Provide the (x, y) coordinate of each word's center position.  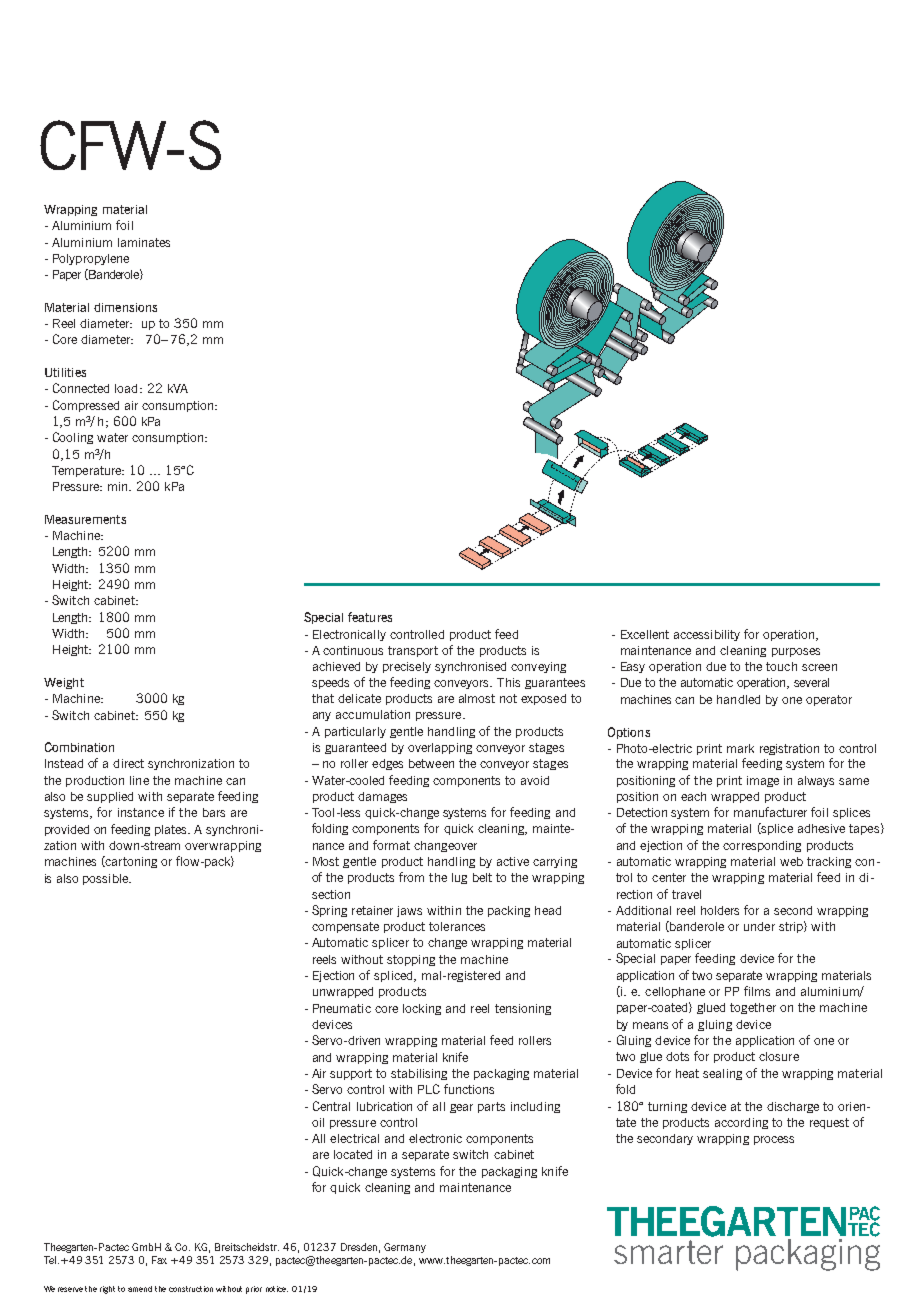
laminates (144, 242)
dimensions (125, 307)
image (763, 781)
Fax (159, 1260)
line (139, 780)
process (774, 1140)
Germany (405, 1248)
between (431, 763)
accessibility (707, 635)
